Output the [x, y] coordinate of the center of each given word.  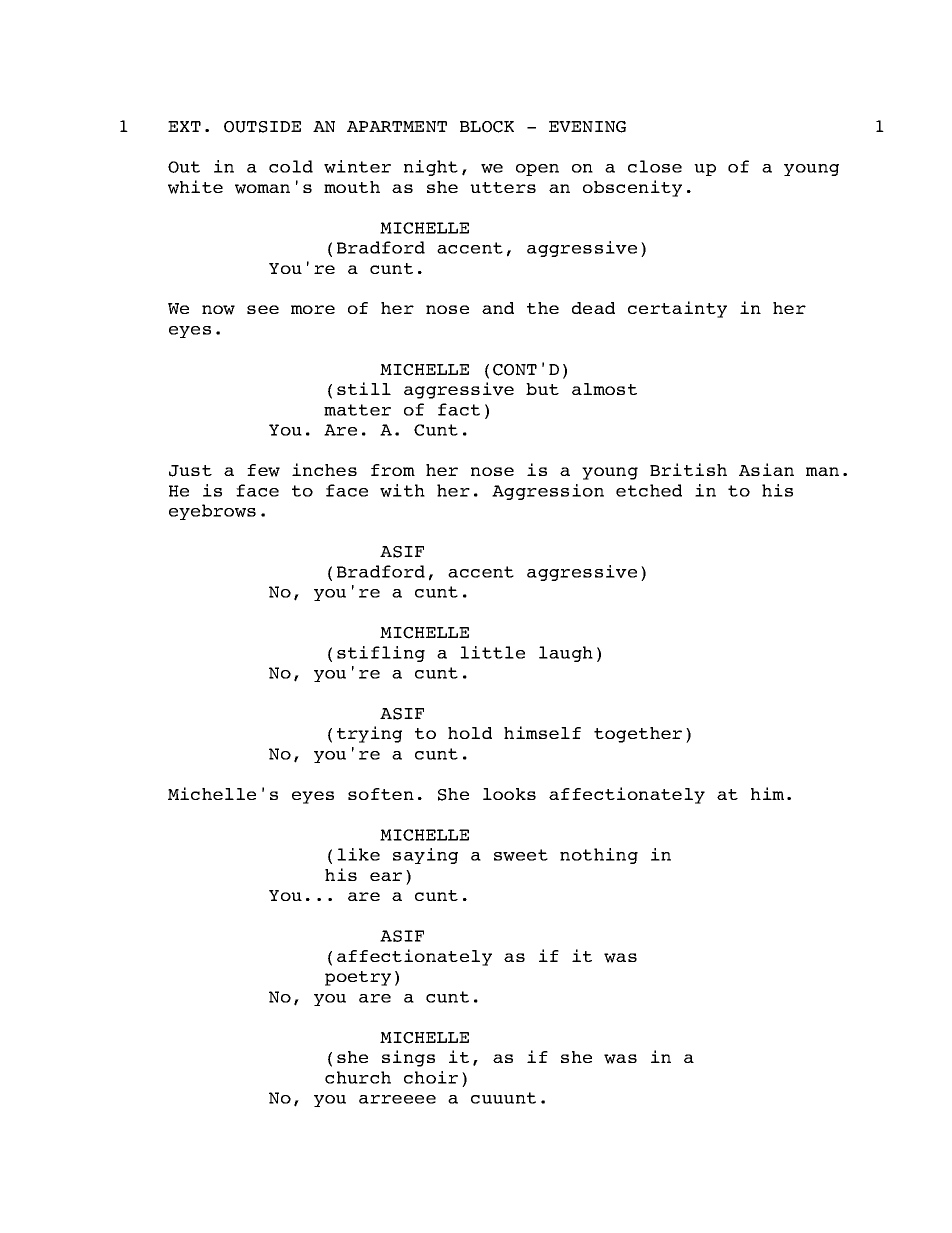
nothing [599, 856]
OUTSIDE [262, 127]
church [358, 1077]
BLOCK [487, 127]
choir [431, 1077]
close [655, 166]
